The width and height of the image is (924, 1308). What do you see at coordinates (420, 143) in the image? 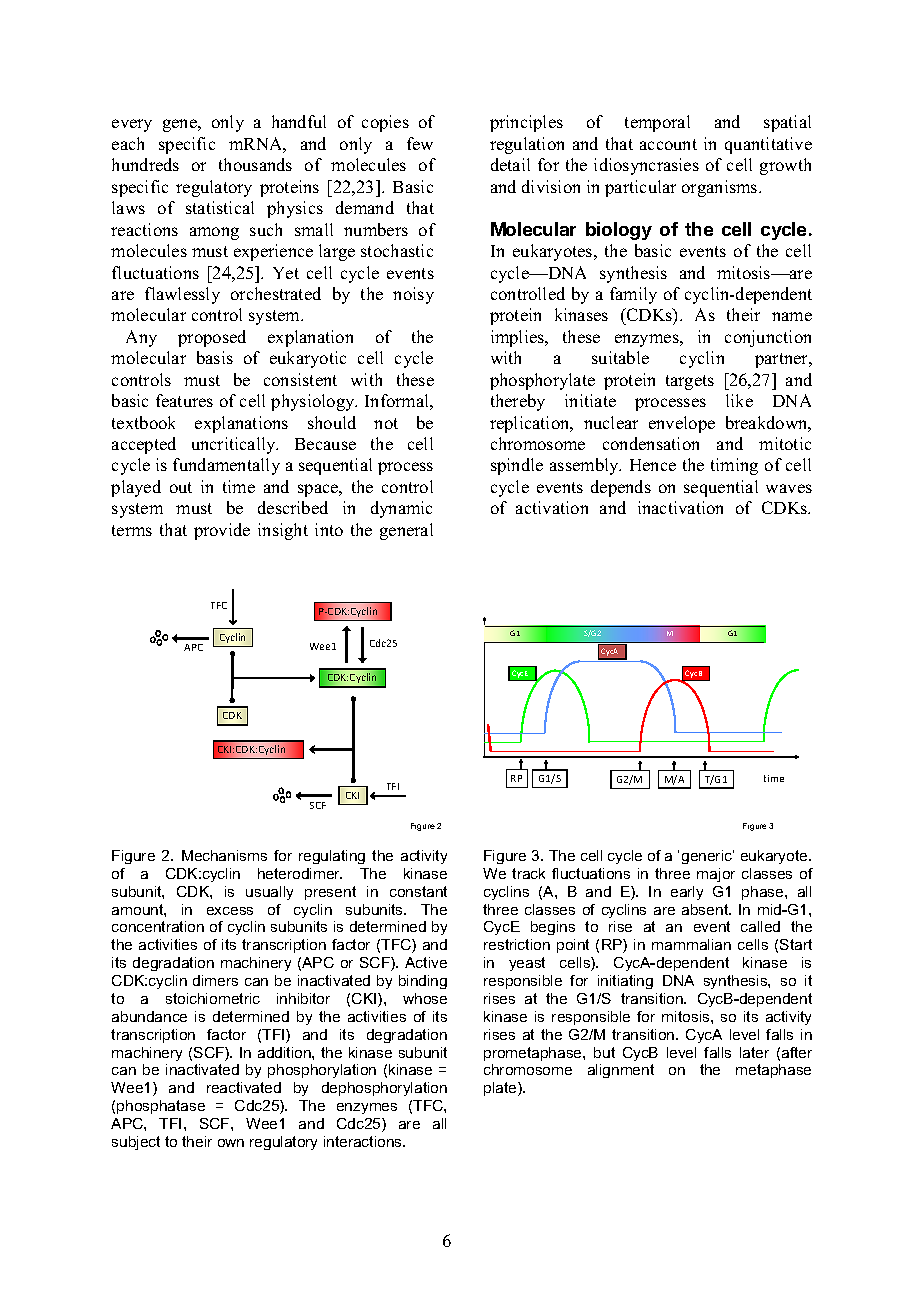
I see `few` at bounding box center [420, 143].
